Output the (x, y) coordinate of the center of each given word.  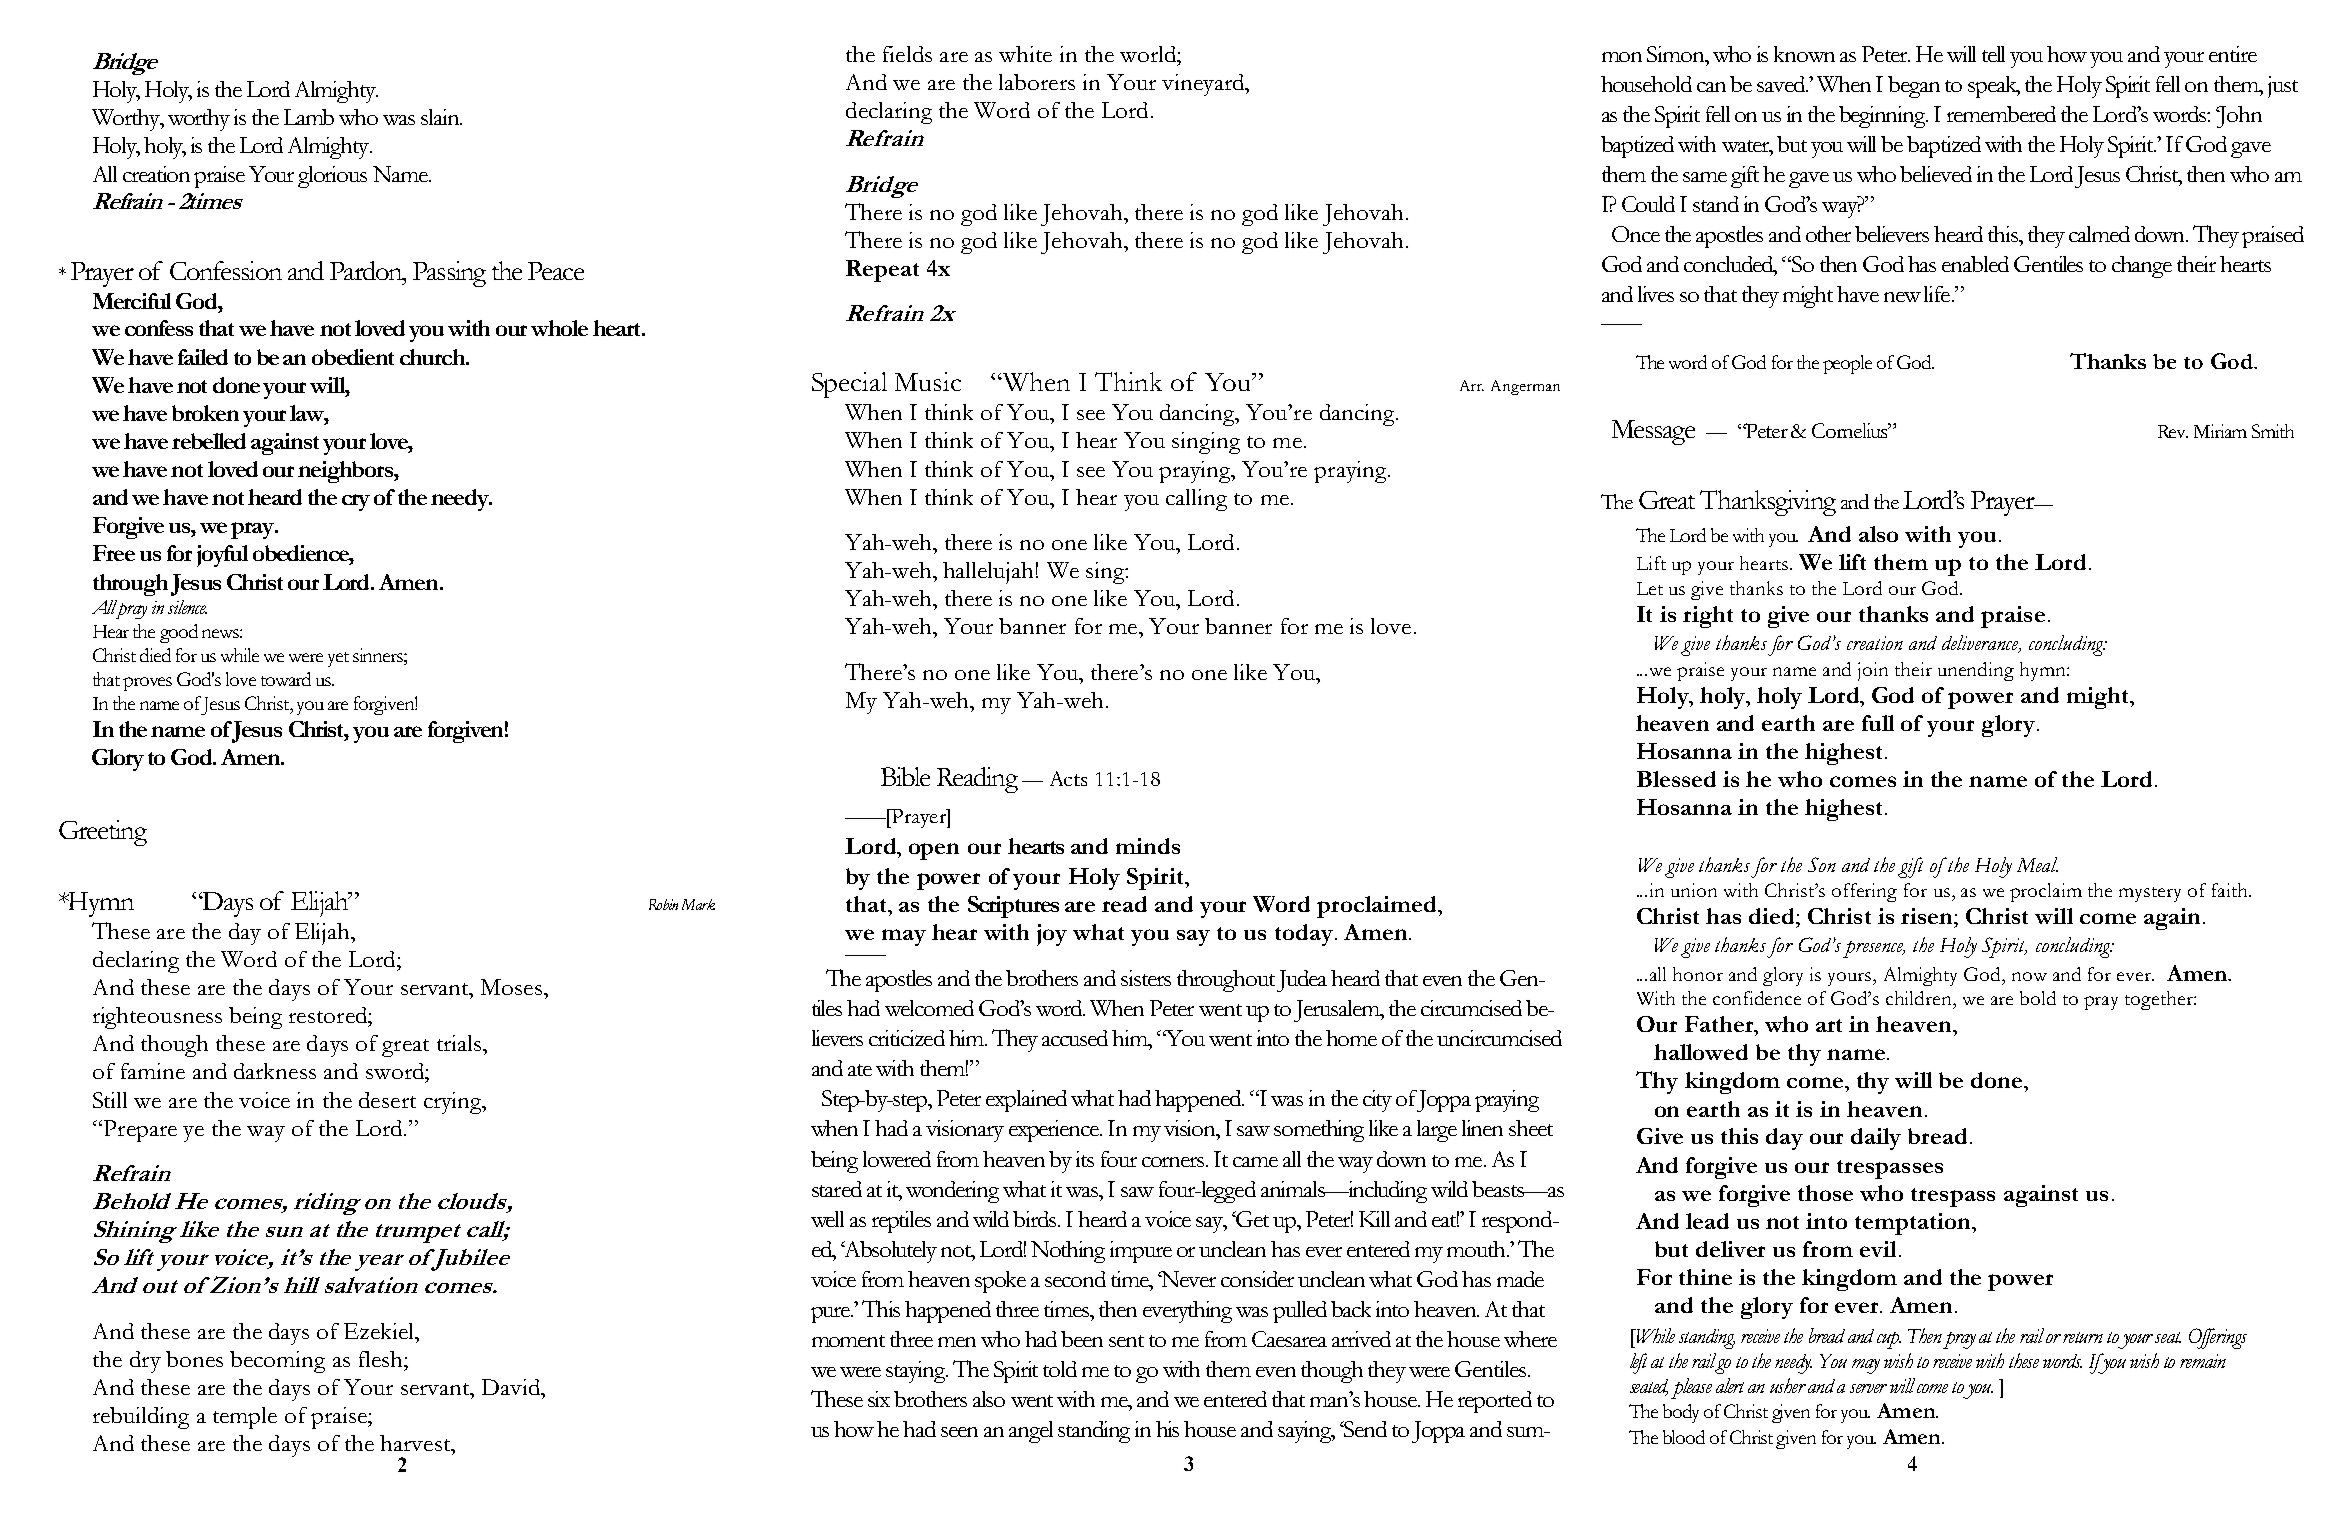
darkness (275, 1071)
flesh (382, 1359)
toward (286, 679)
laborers (1037, 82)
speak (1994, 87)
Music (928, 381)
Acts (1068, 778)
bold (2038, 998)
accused (1075, 1038)
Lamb (309, 117)
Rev (2173, 431)
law (308, 413)
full (1878, 723)
